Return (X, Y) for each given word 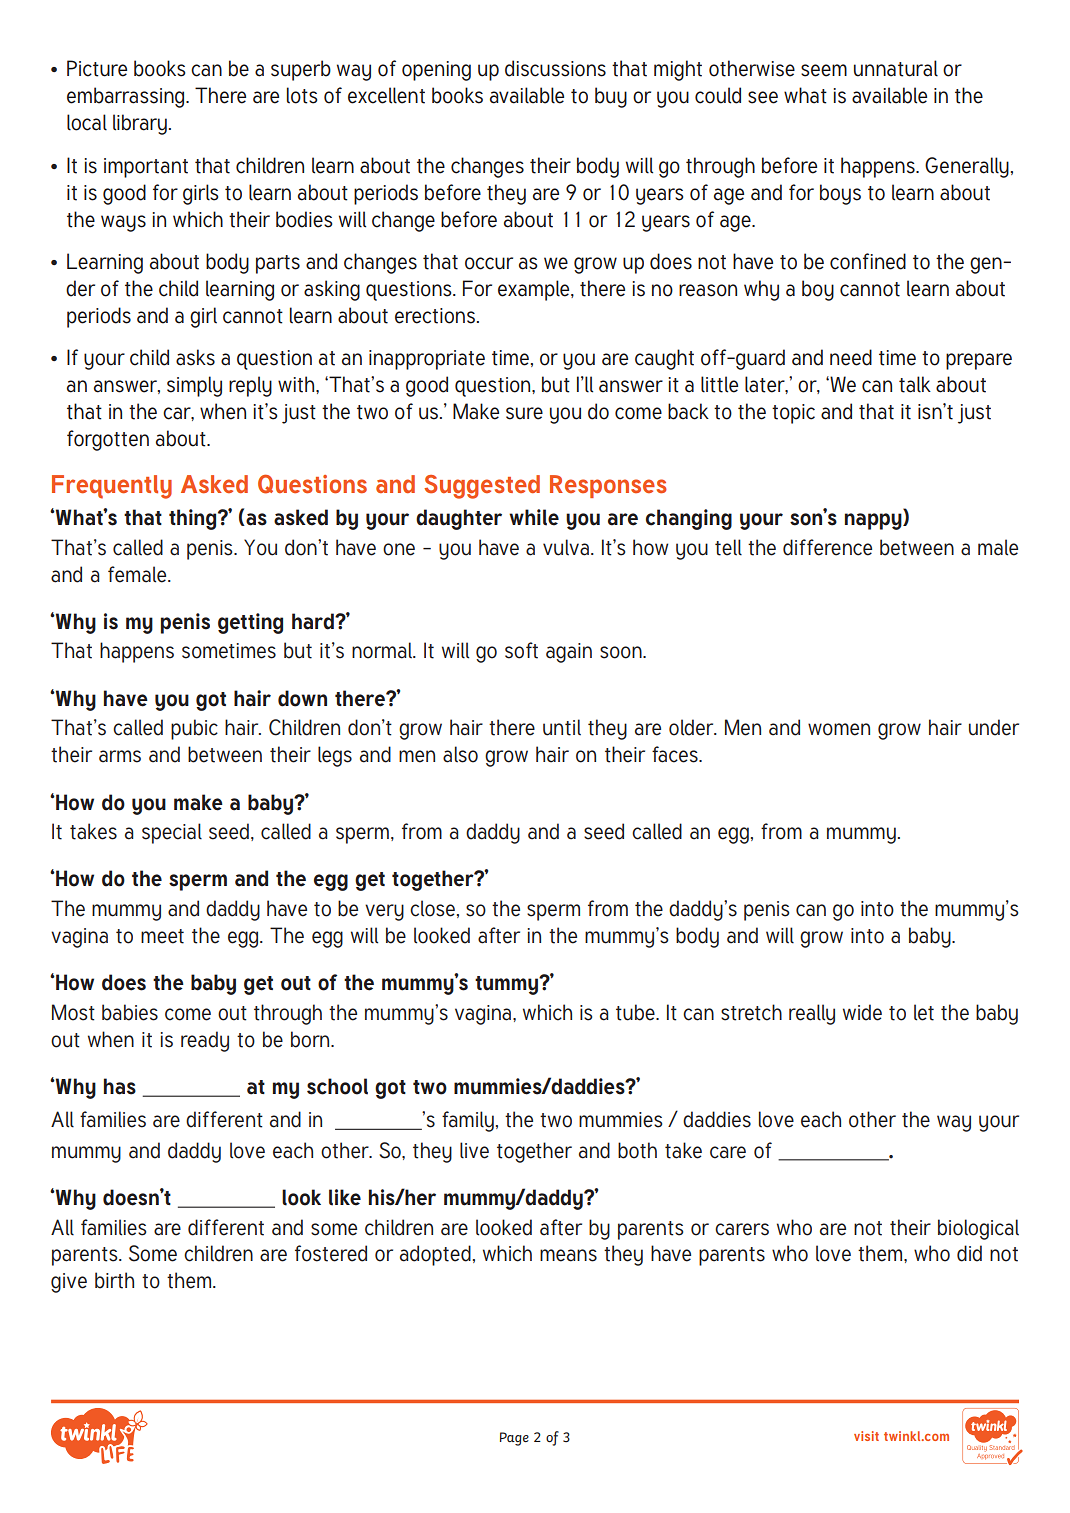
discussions (555, 68)
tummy (507, 985)
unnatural (896, 68)
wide (862, 1012)
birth (114, 1280)
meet (162, 936)
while (534, 517)
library (140, 124)
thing (194, 519)
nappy (874, 521)
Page (514, 1439)
